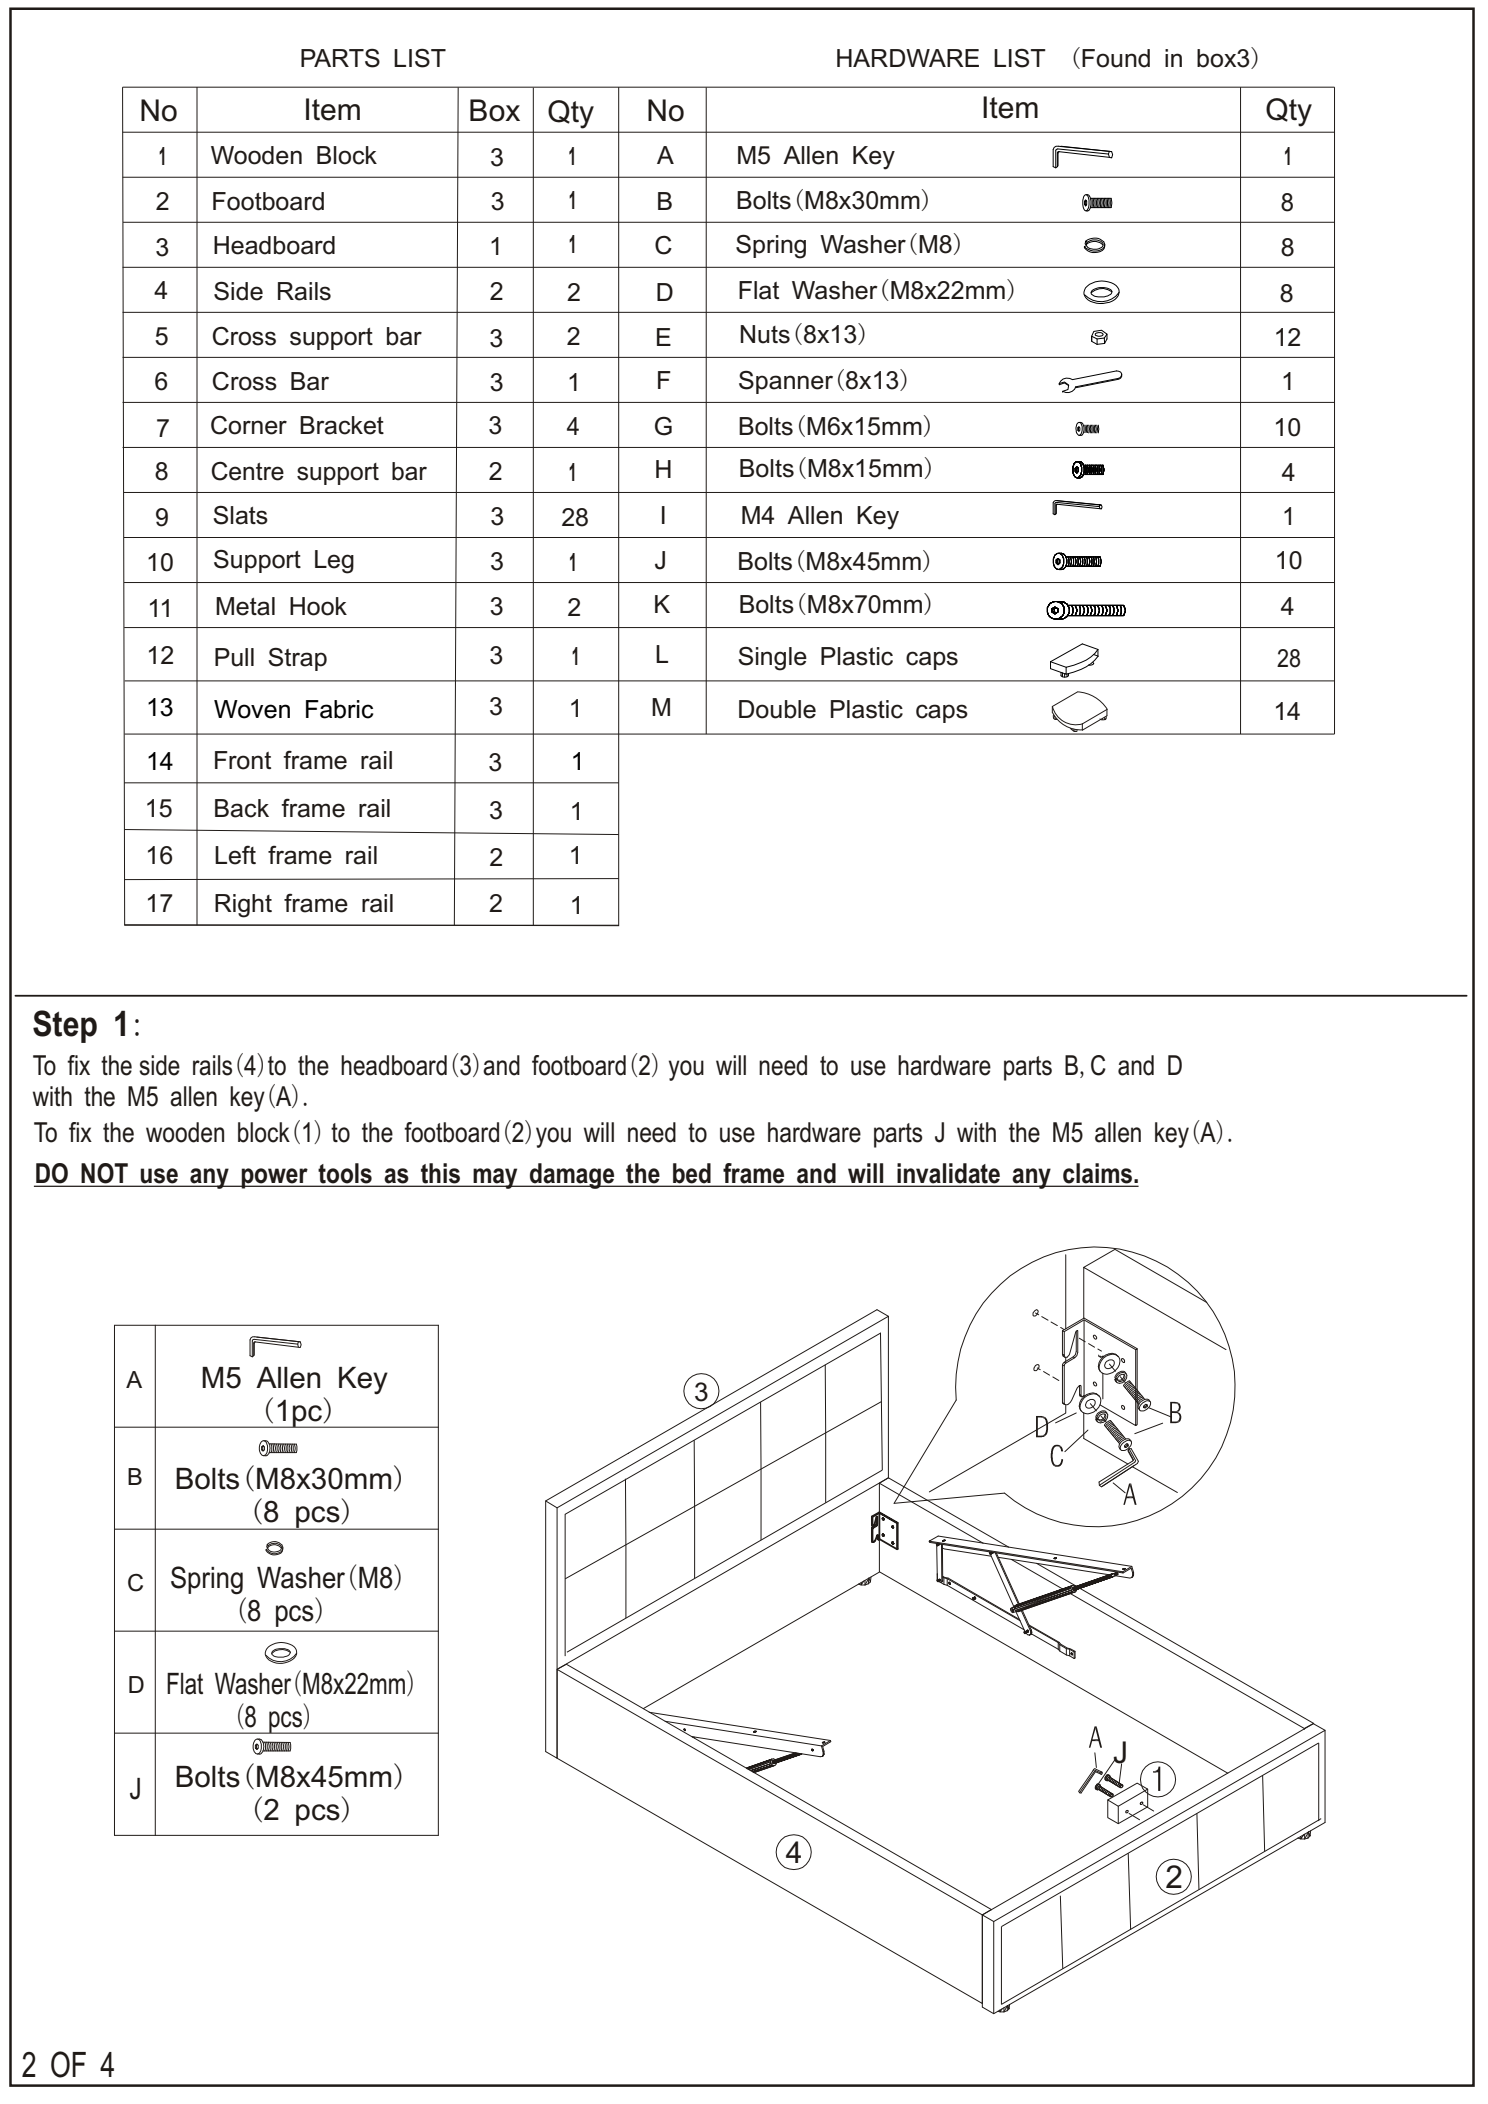 This document has width=1488, height=2104. I want to click on Centre, so click(248, 471).
